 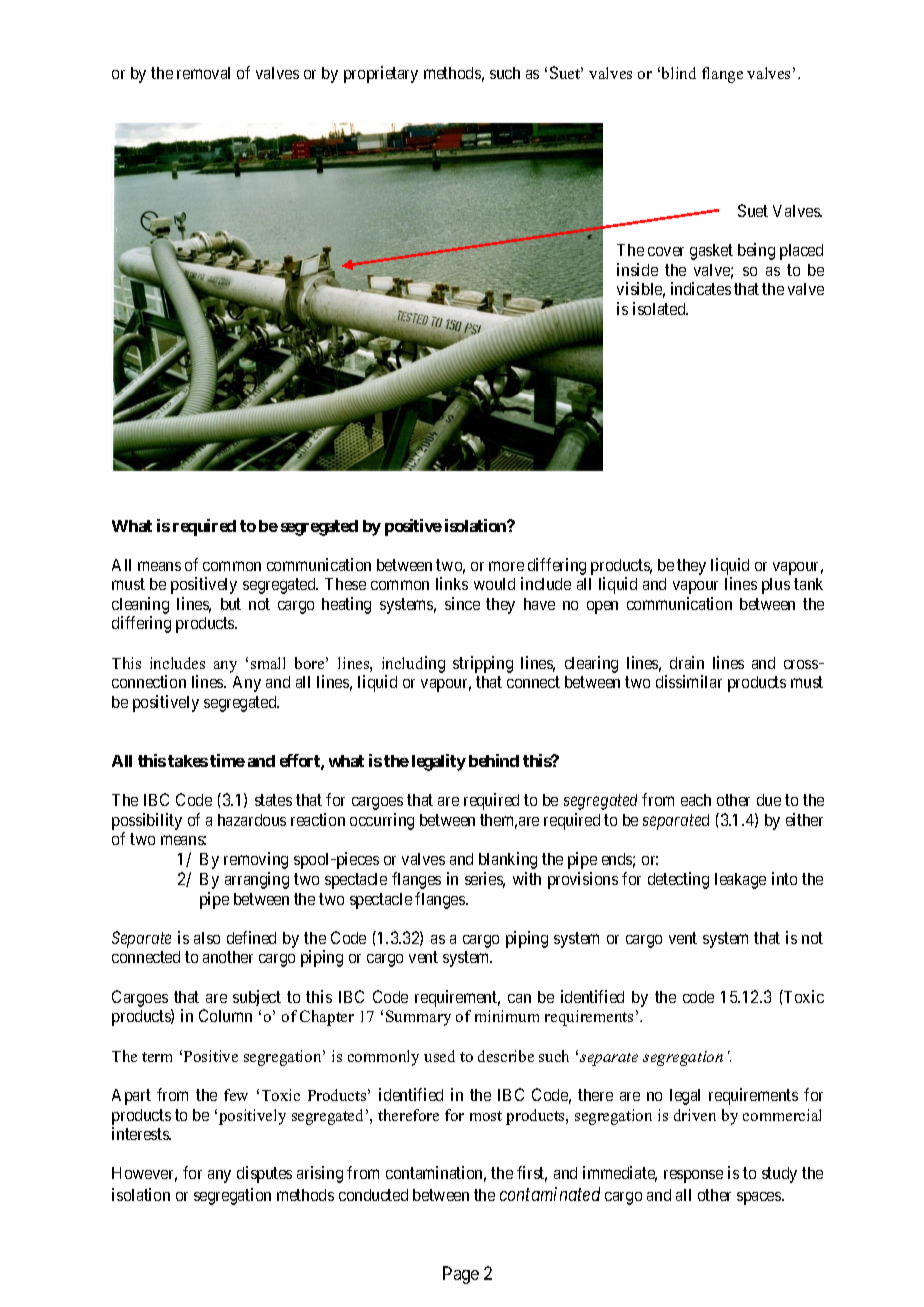 What do you see at coordinates (494, 760) in the screenshot?
I see `behind` at bounding box center [494, 760].
